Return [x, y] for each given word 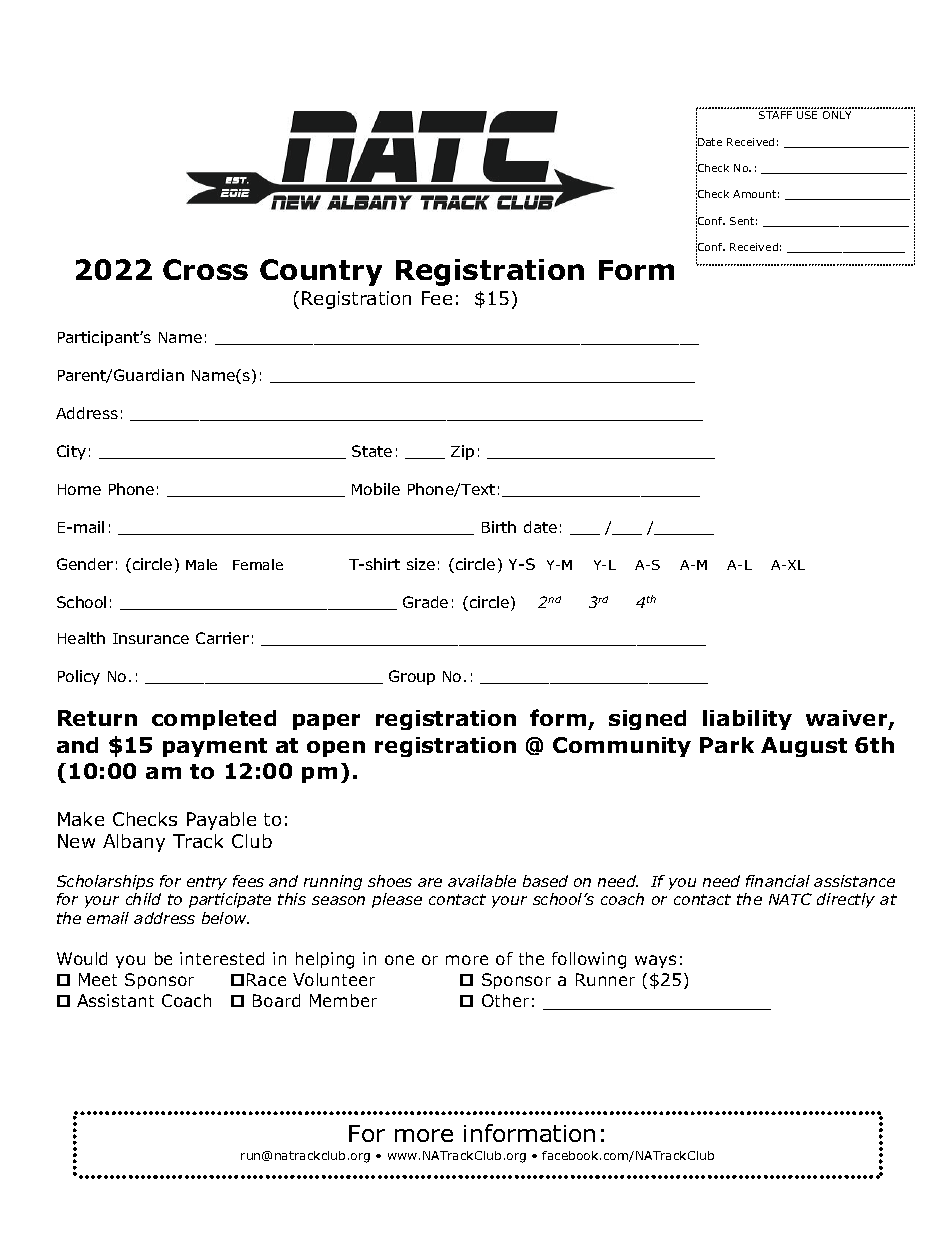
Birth [499, 527]
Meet [98, 979]
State [372, 451]
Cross [205, 269]
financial [778, 881]
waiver [848, 719]
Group [412, 677]
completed [214, 720]
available [482, 881]
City [71, 452]
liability [747, 720]
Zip [462, 452]
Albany [134, 843]
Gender [85, 564]
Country [321, 272]
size [421, 564]
